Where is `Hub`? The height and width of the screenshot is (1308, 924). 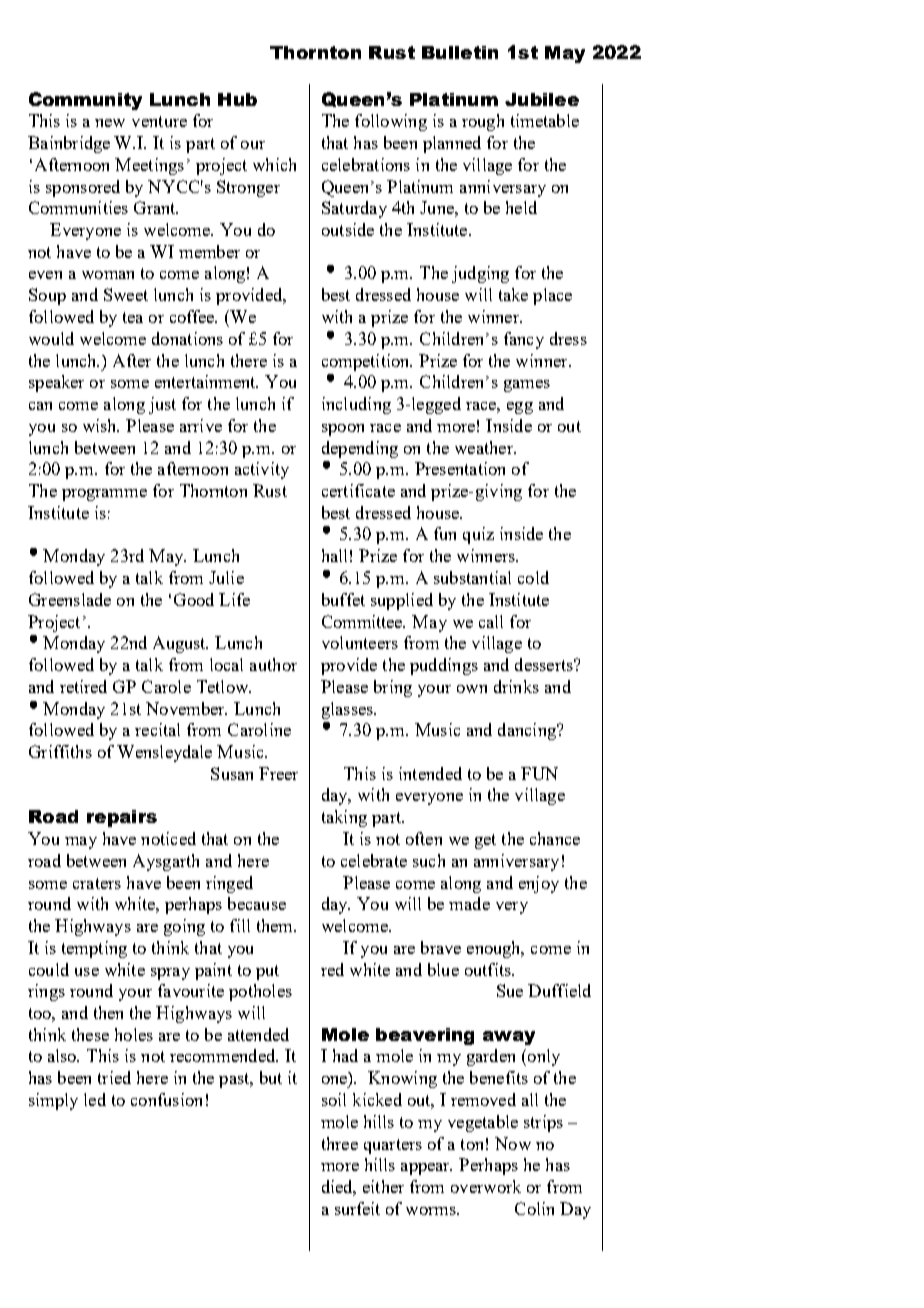
Hub is located at coordinates (237, 99).
